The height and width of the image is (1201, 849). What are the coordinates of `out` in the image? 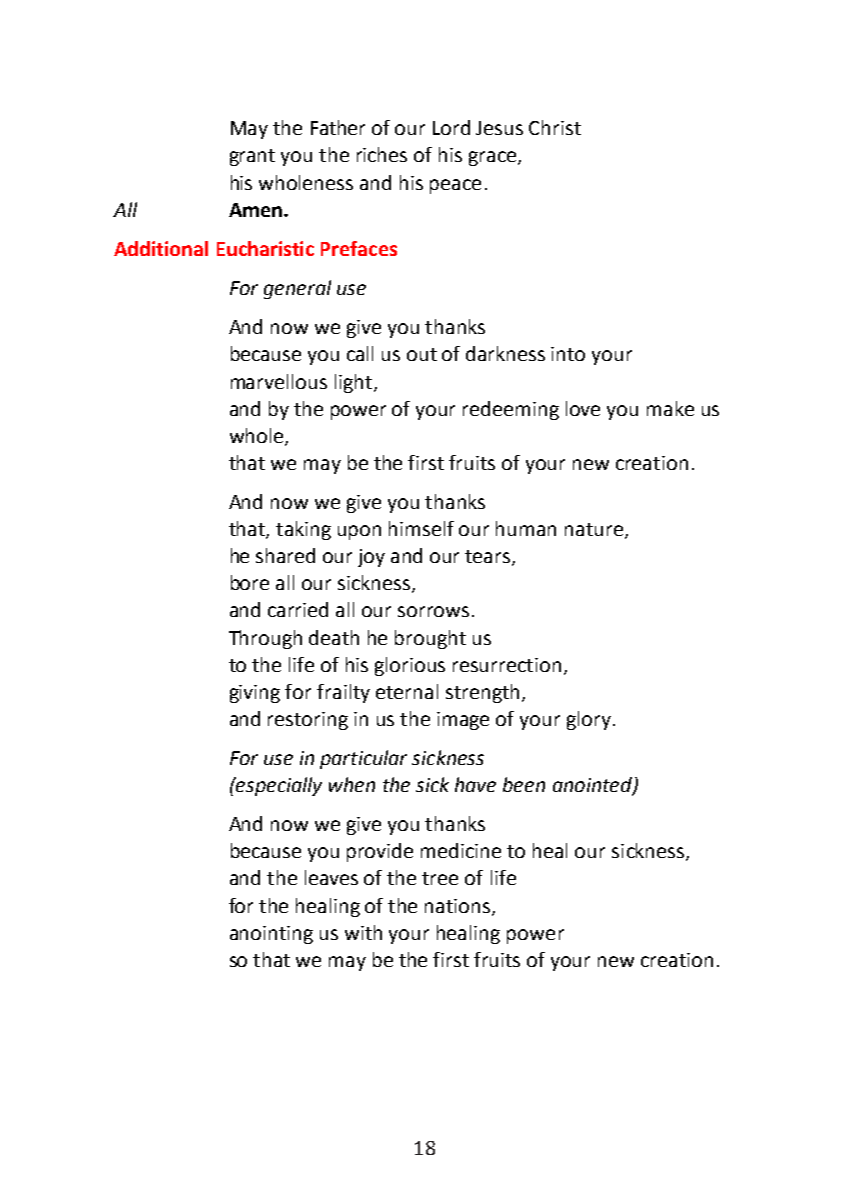 It's located at (422, 354).
